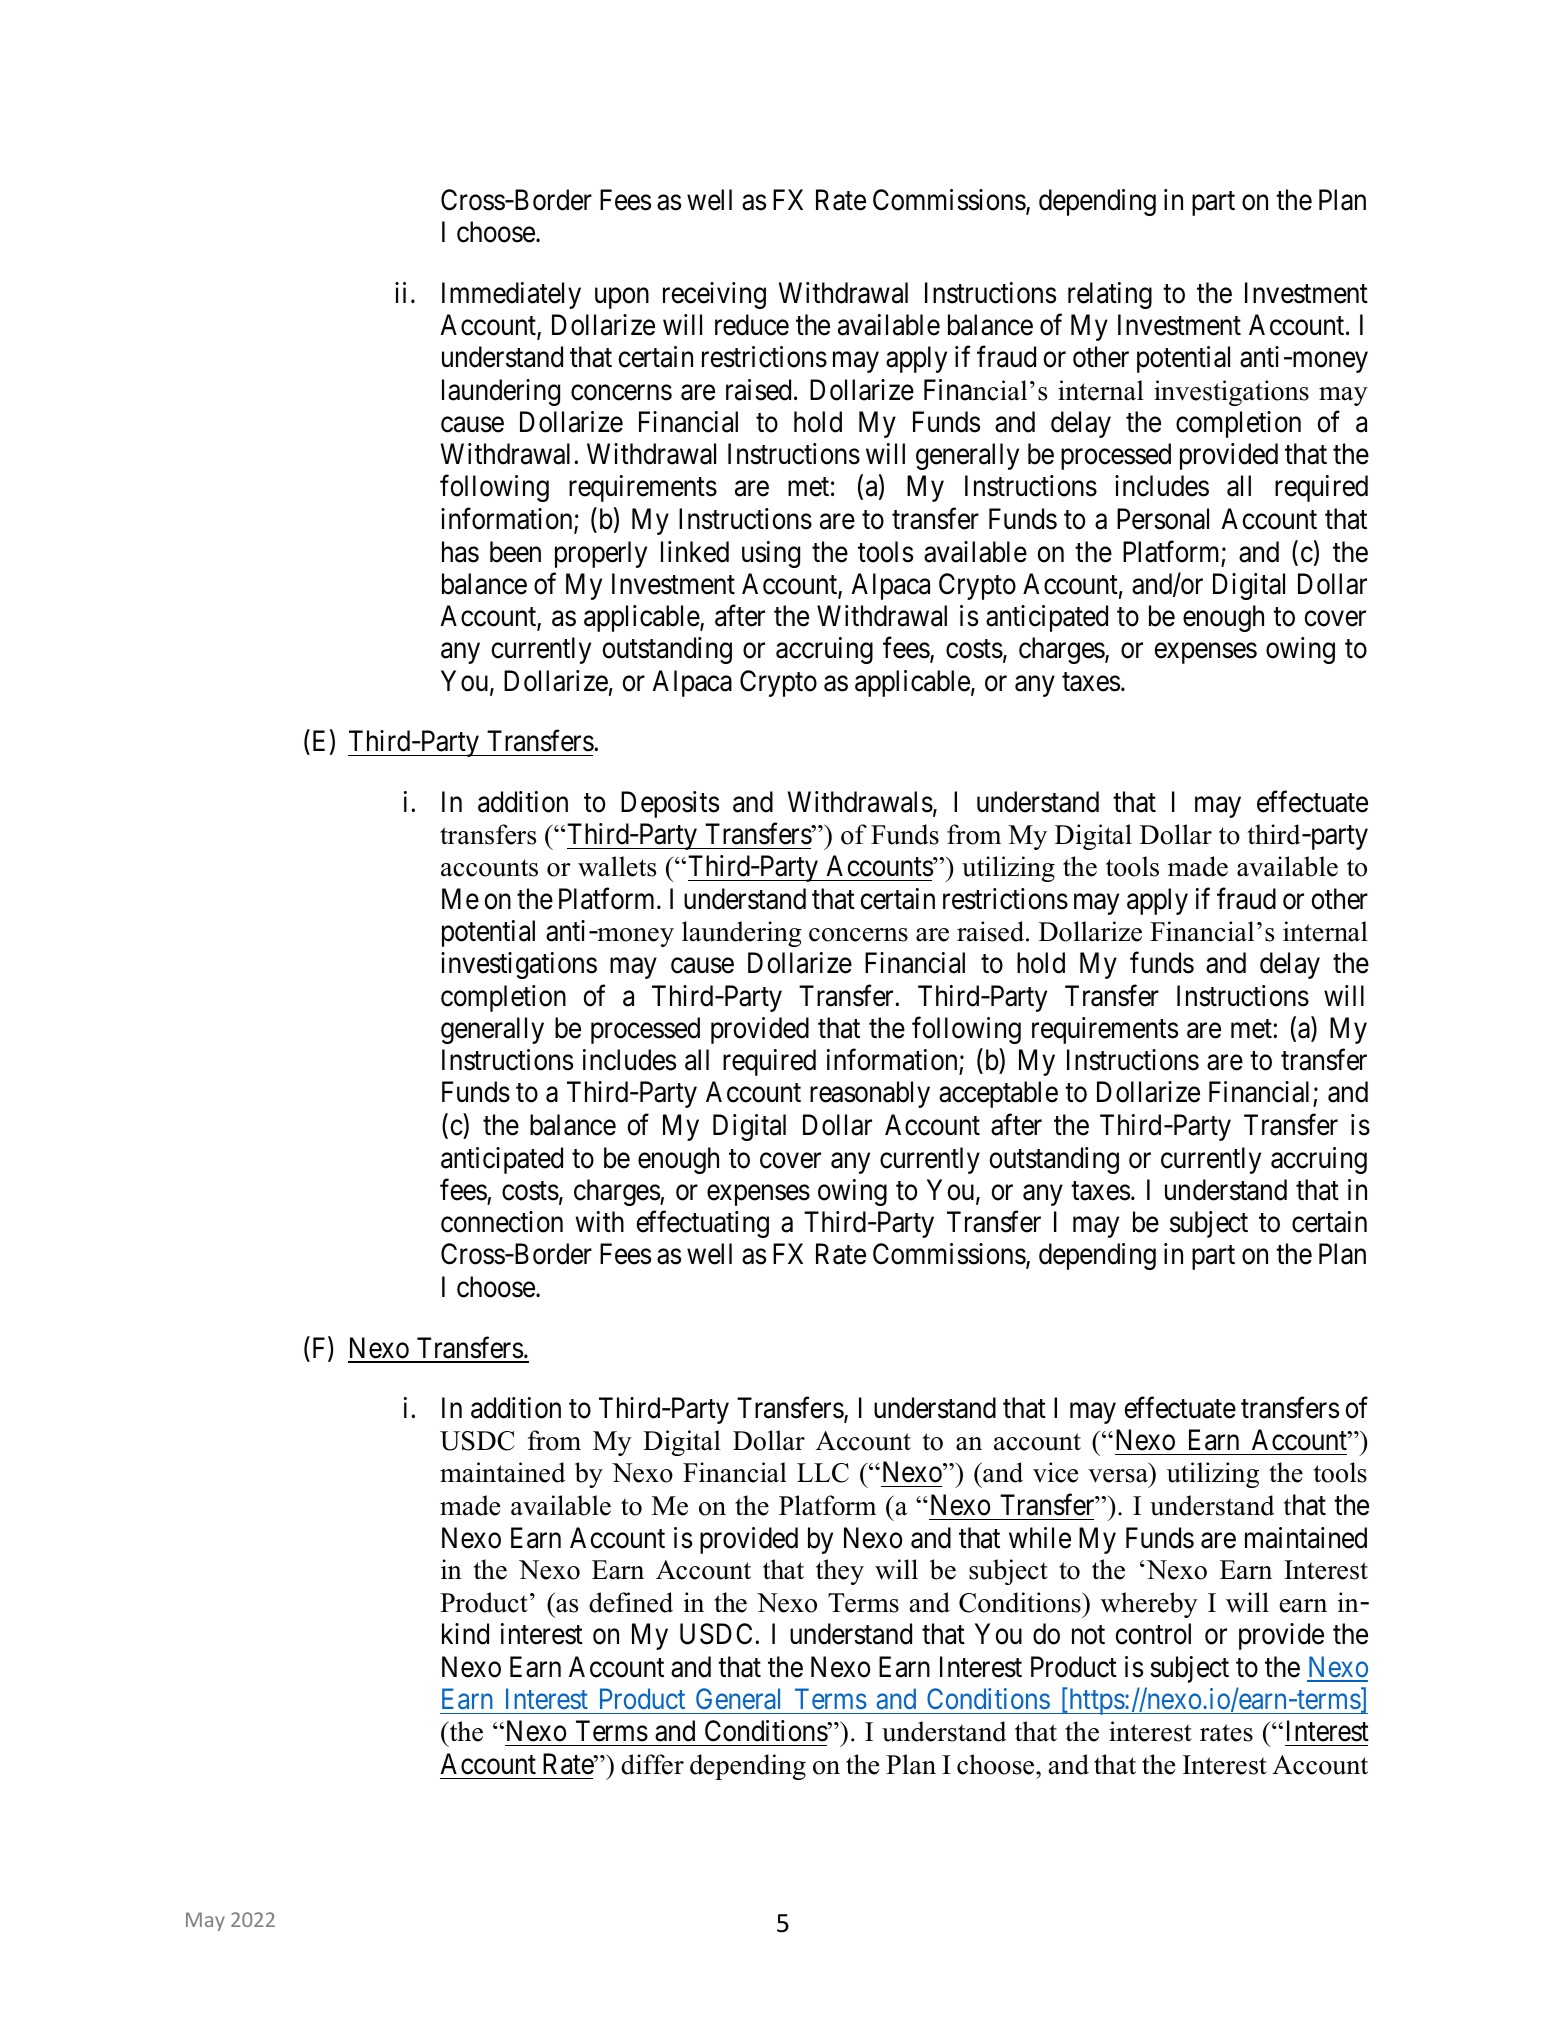  What do you see at coordinates (998, 1094) in the page?
I see `acceptable` at bounding box center [998, 1094].
